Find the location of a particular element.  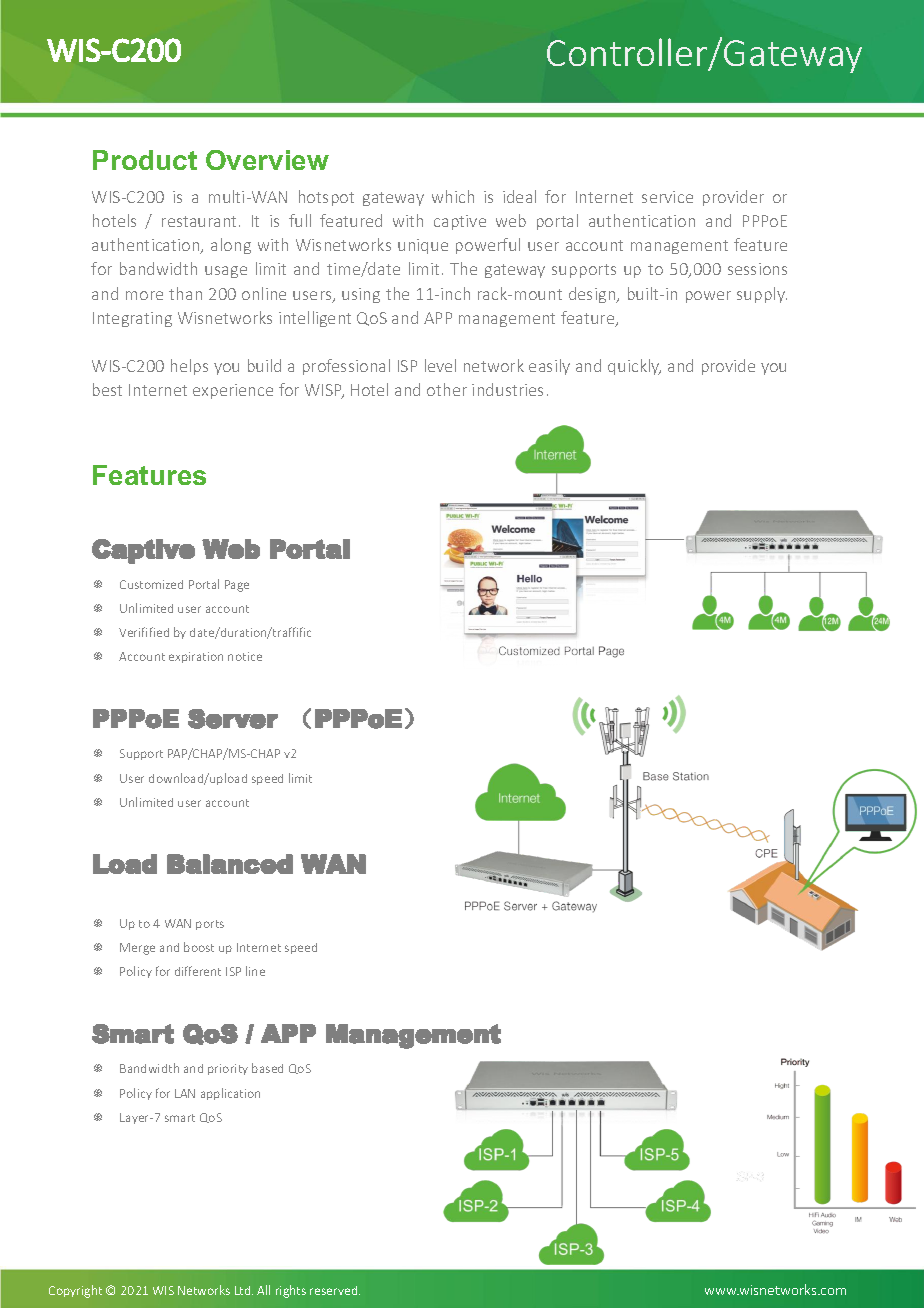

rights is located at coordinates (291, 1291).
